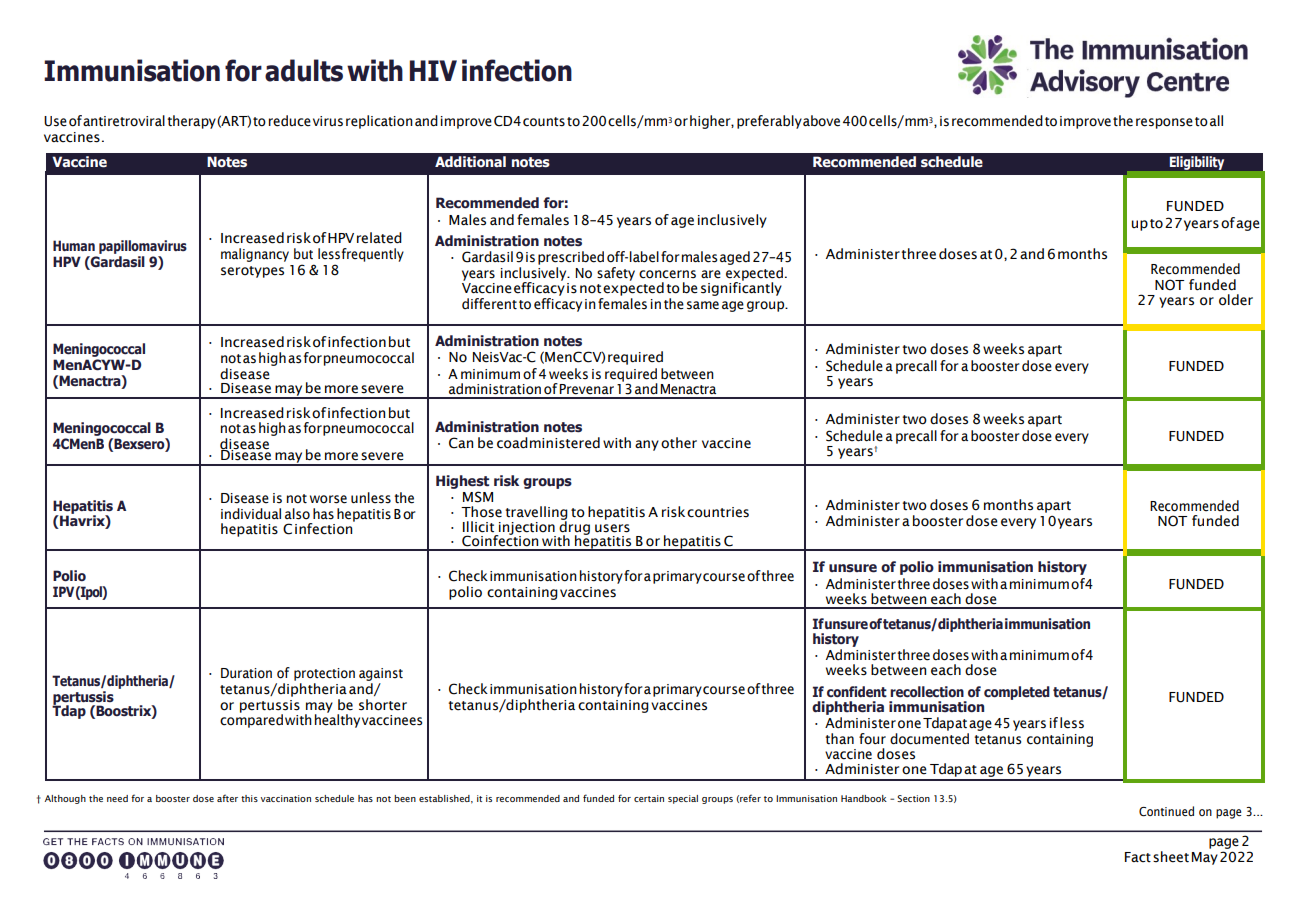 The width and height of the screenshot is (1307, 924). What do you see at coordinates (470, 162) in the screenshot?
I see `Additional` at bounding box center [470, 162].
